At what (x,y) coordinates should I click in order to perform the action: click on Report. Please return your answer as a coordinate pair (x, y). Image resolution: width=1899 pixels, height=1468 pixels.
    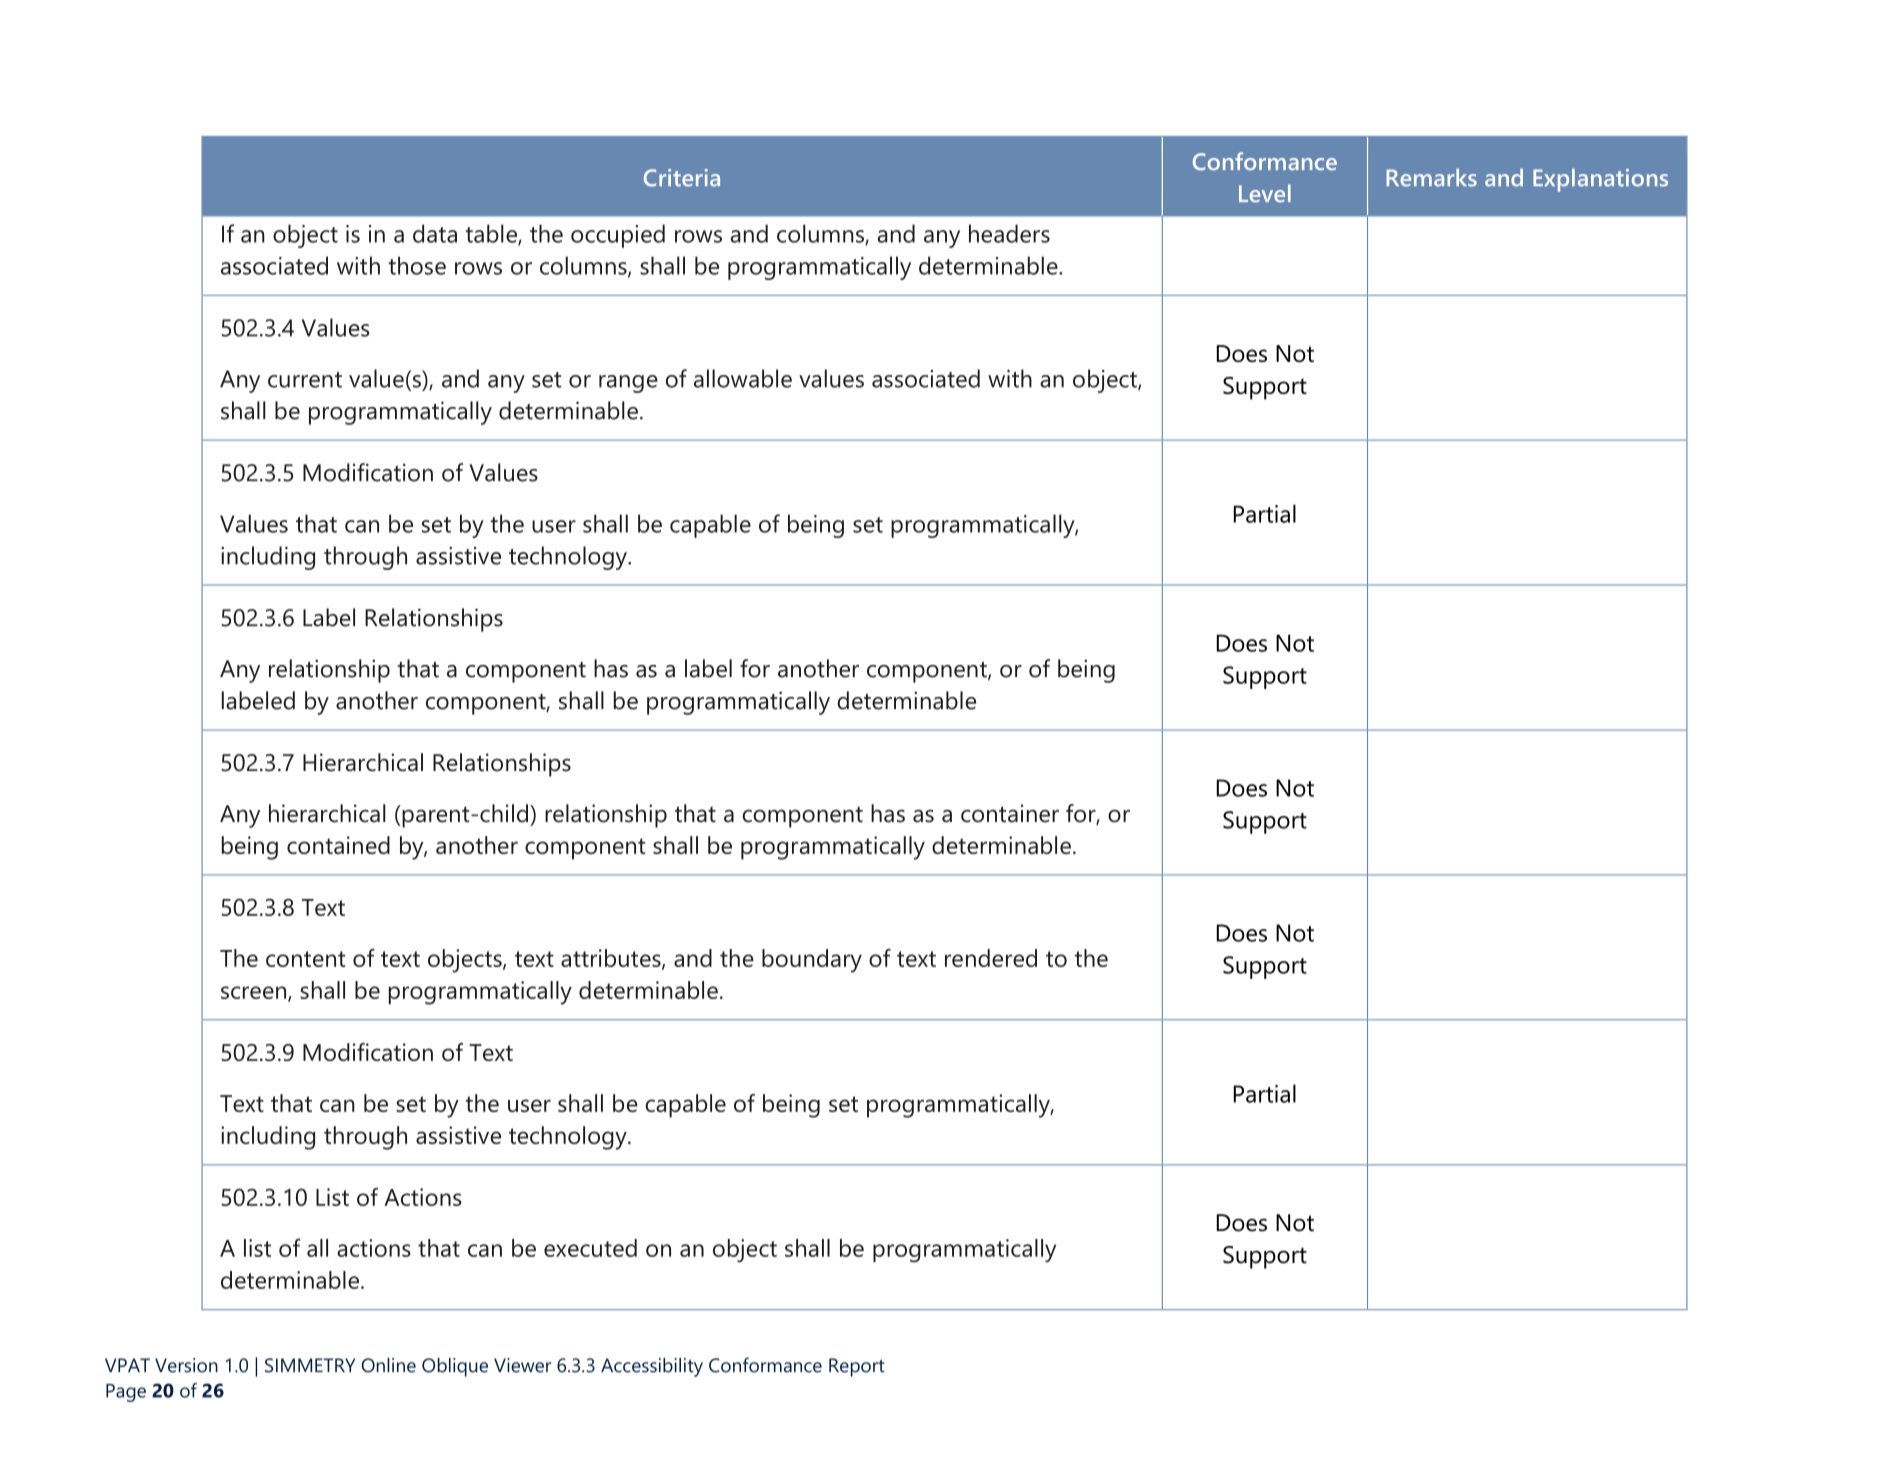
    Looking at the image, I should click on (857, 1367).
